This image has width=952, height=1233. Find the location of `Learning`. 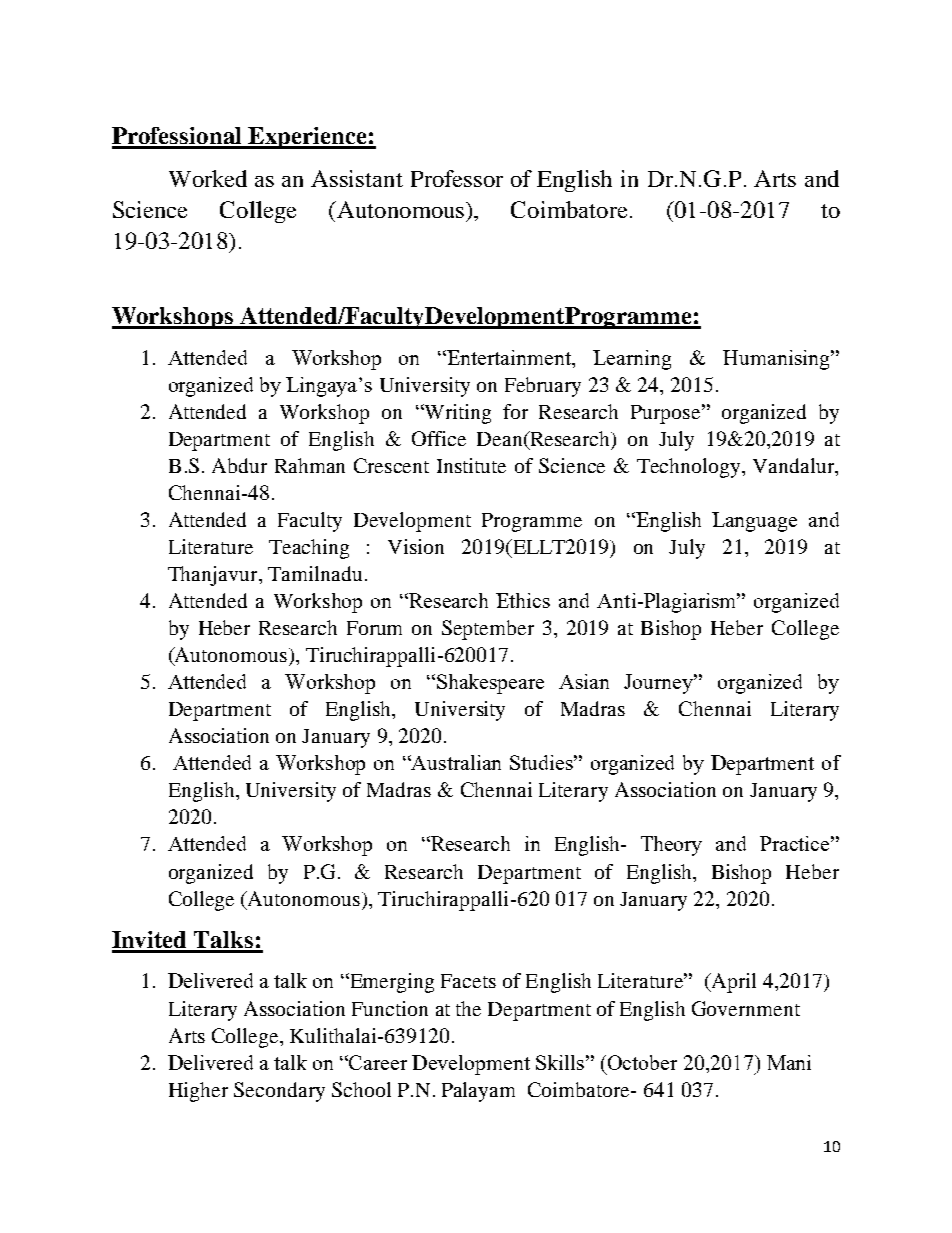

Learning is located at coordinates (632, 360).
